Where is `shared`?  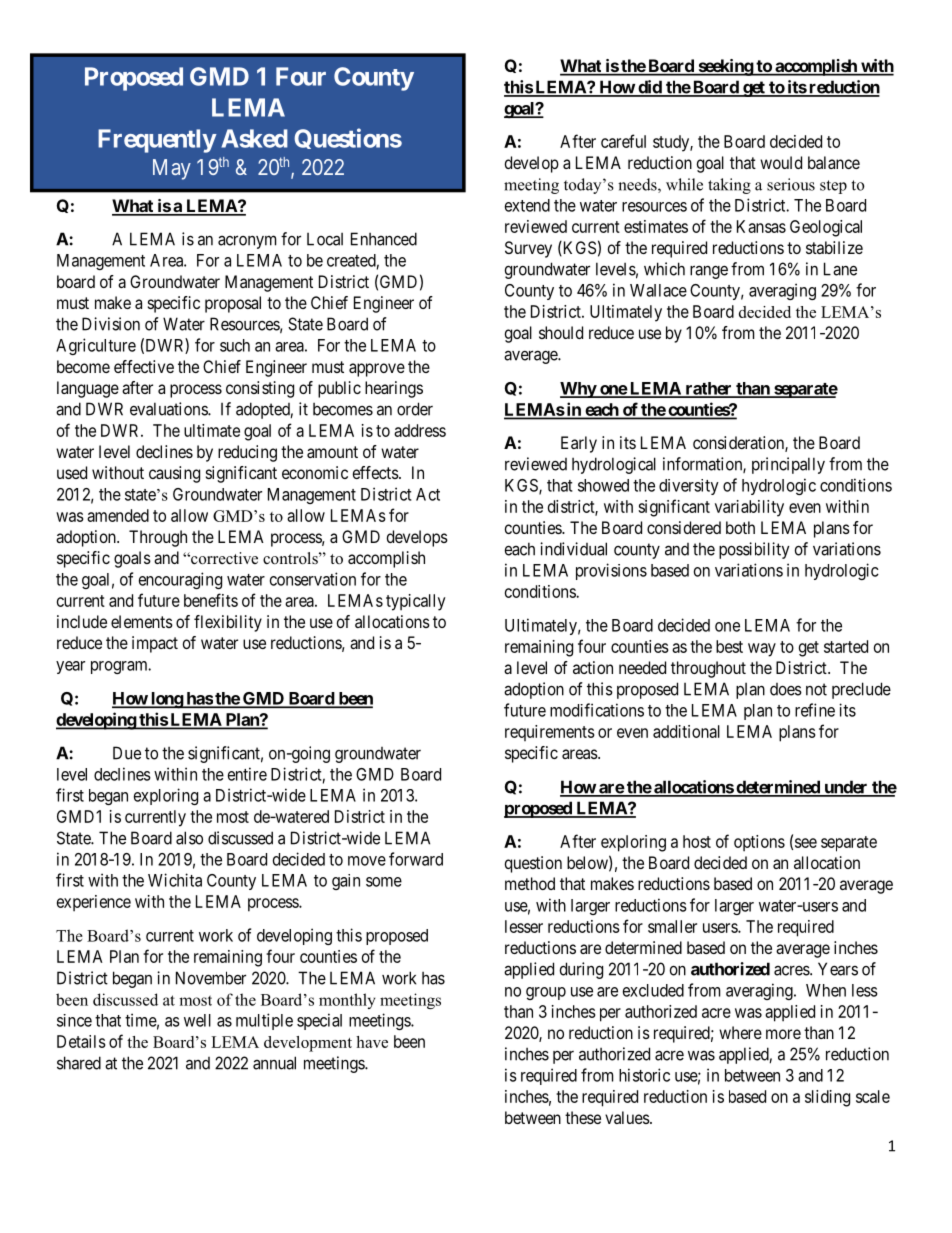 shared is located at coordinates (79, 1063).
